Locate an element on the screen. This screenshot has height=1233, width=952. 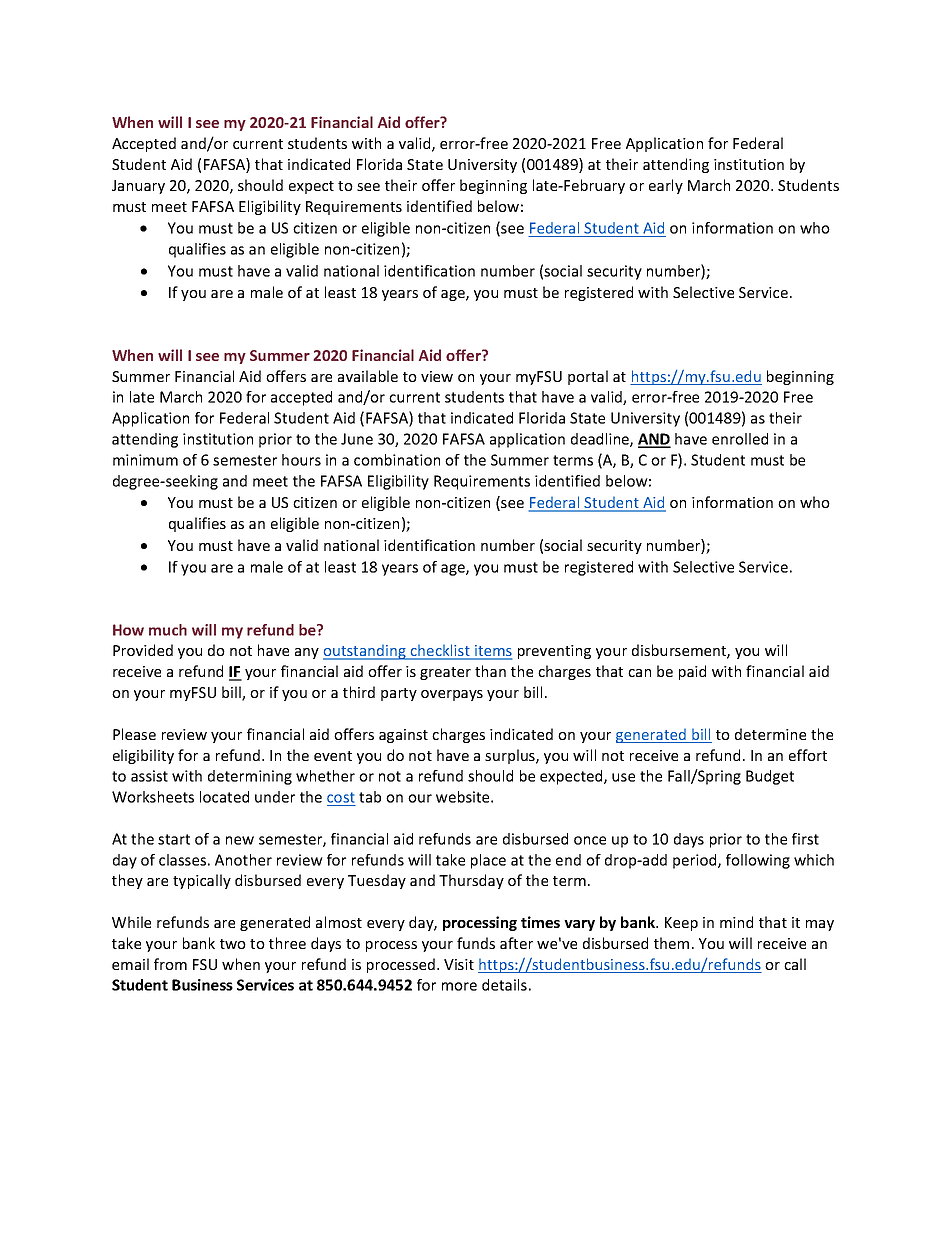
items is located at coordinates (492, 652).
